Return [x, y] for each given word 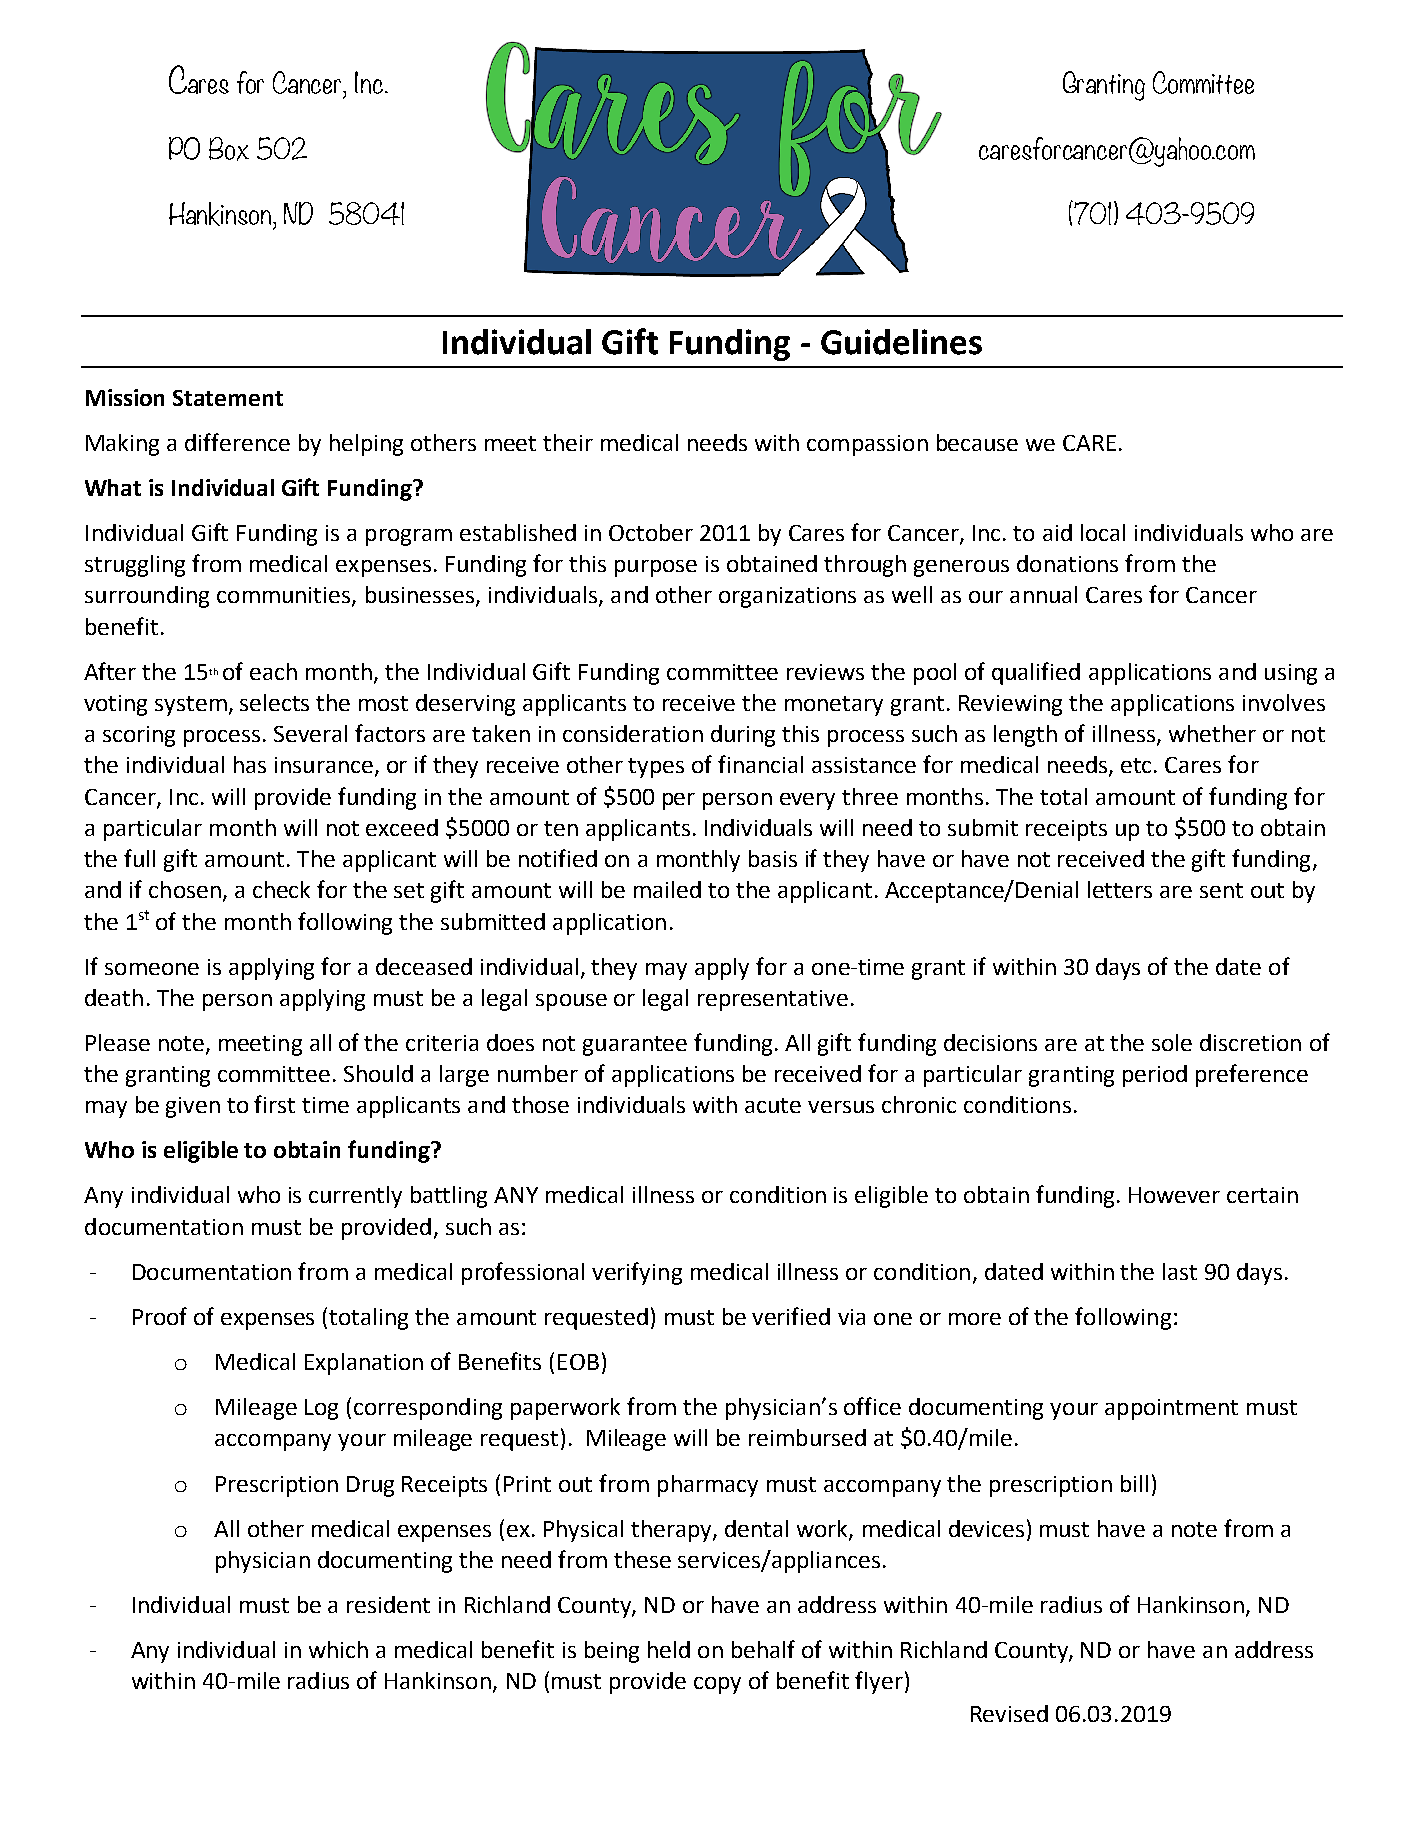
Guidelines [901, 342]
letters [1120, 889]
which [338, 1649]
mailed [667, 889]
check [281, 889]
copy [717, 1685]
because [977, 442]
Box [229, 149]
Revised [1009, 1713]
